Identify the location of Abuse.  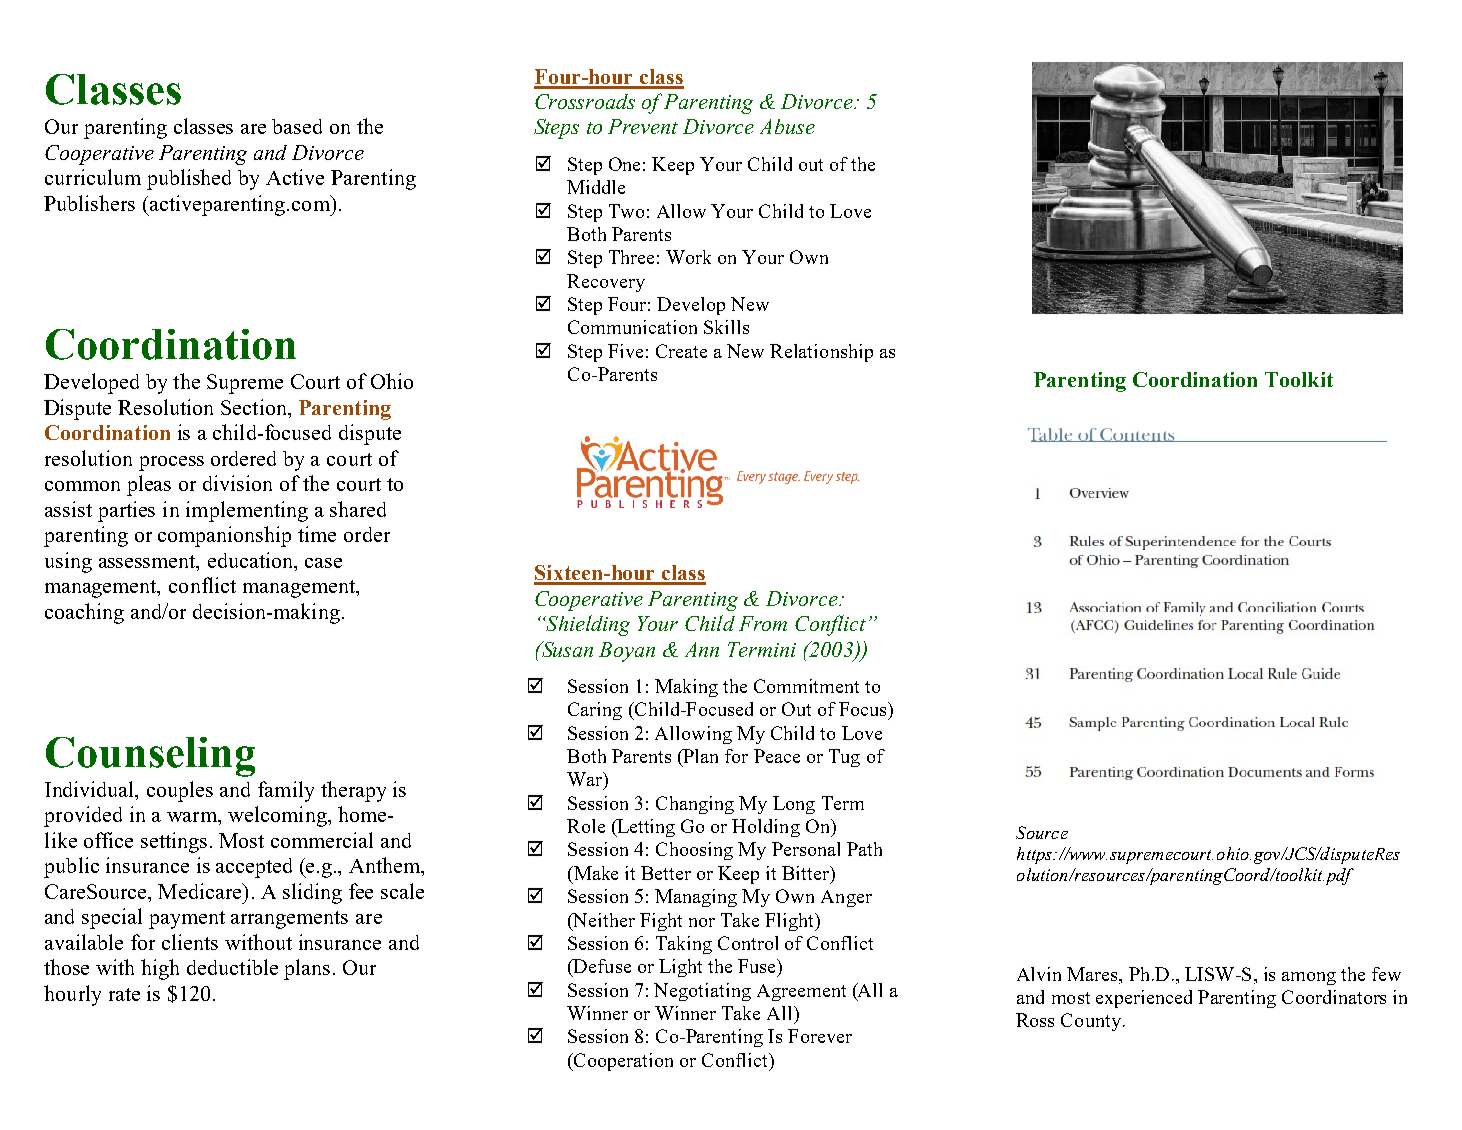
(787, 126).
